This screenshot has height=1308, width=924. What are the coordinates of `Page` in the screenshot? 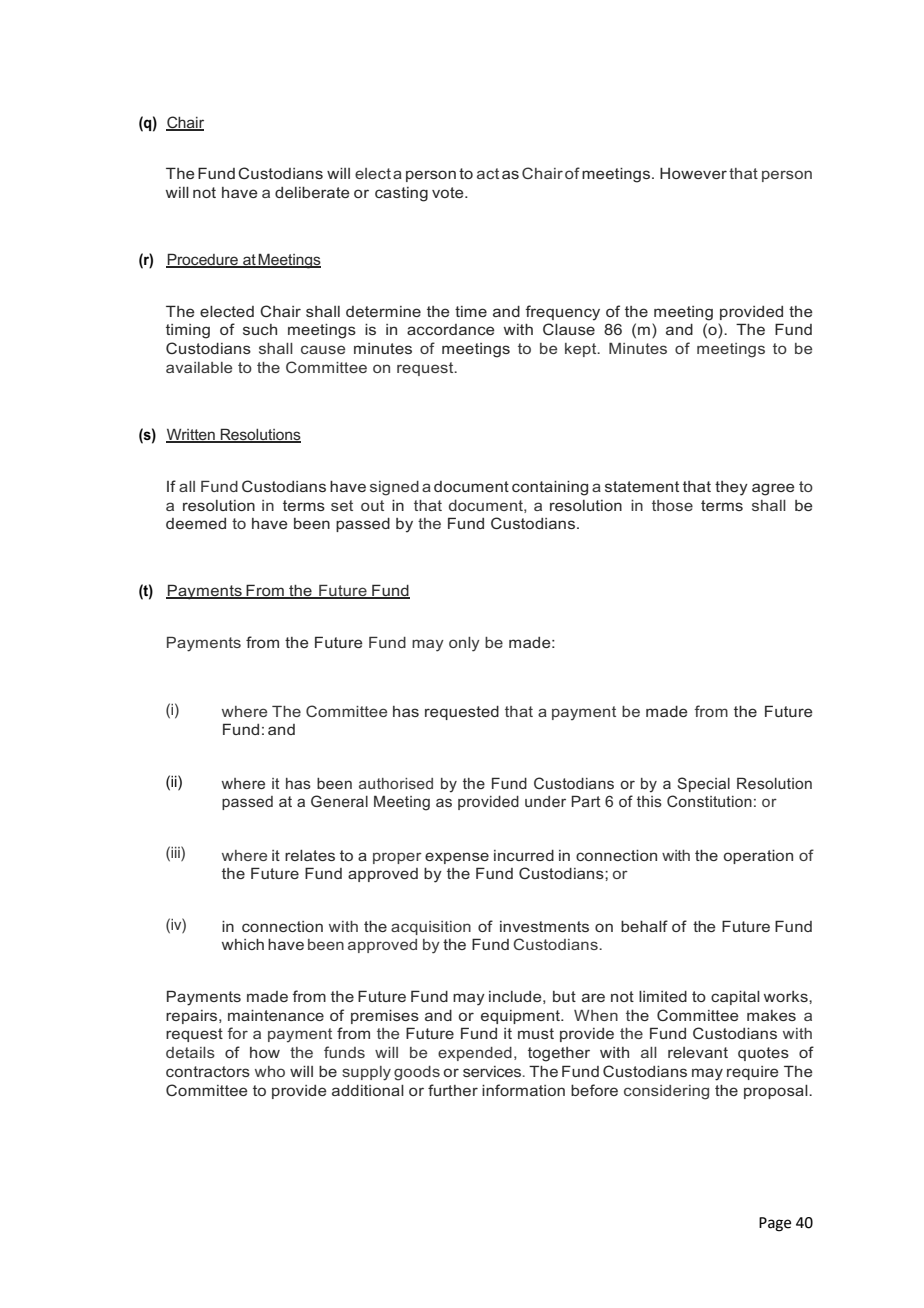 It's located at (775, 1224).
